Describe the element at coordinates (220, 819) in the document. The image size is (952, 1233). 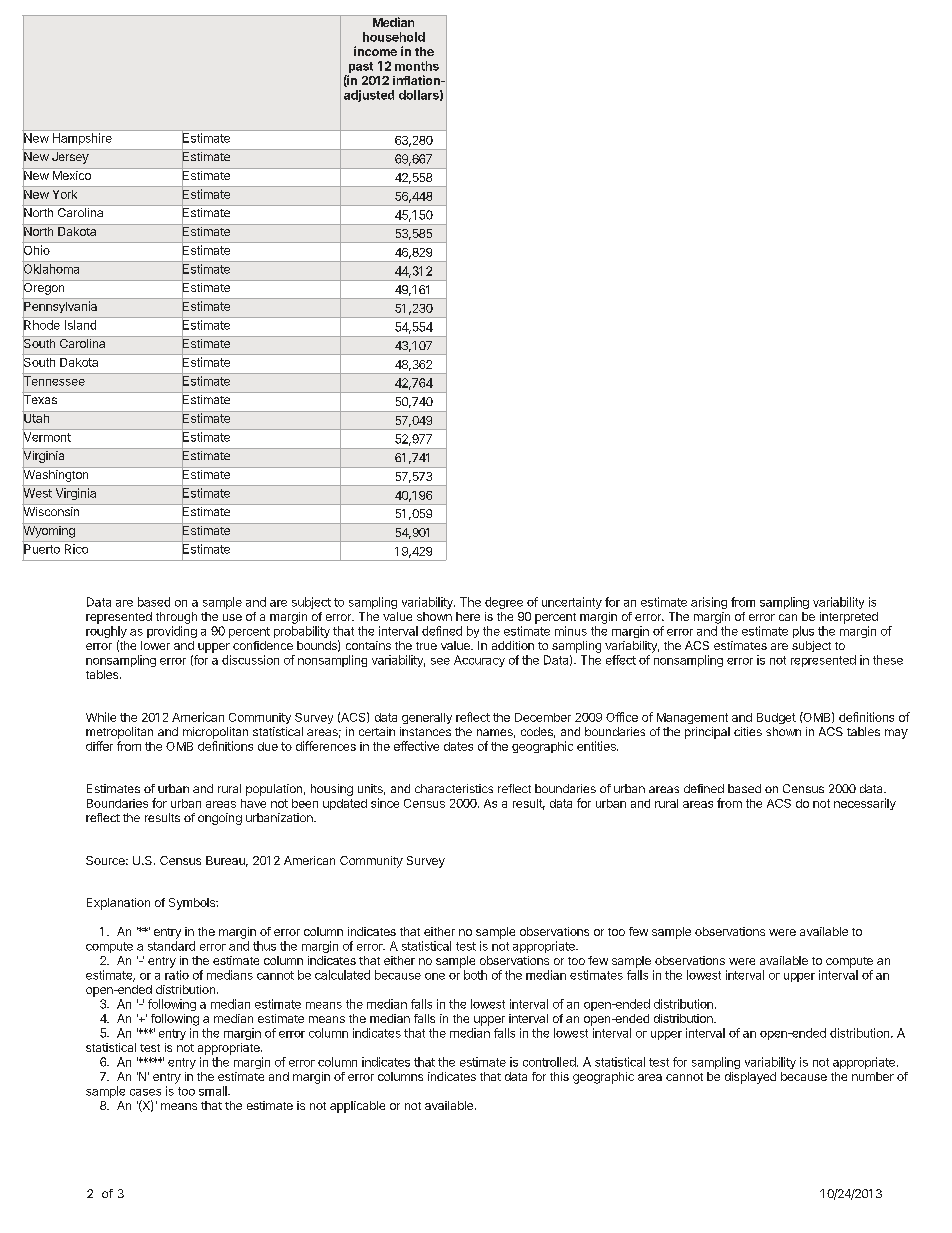
I see `ongoing` at that location.
